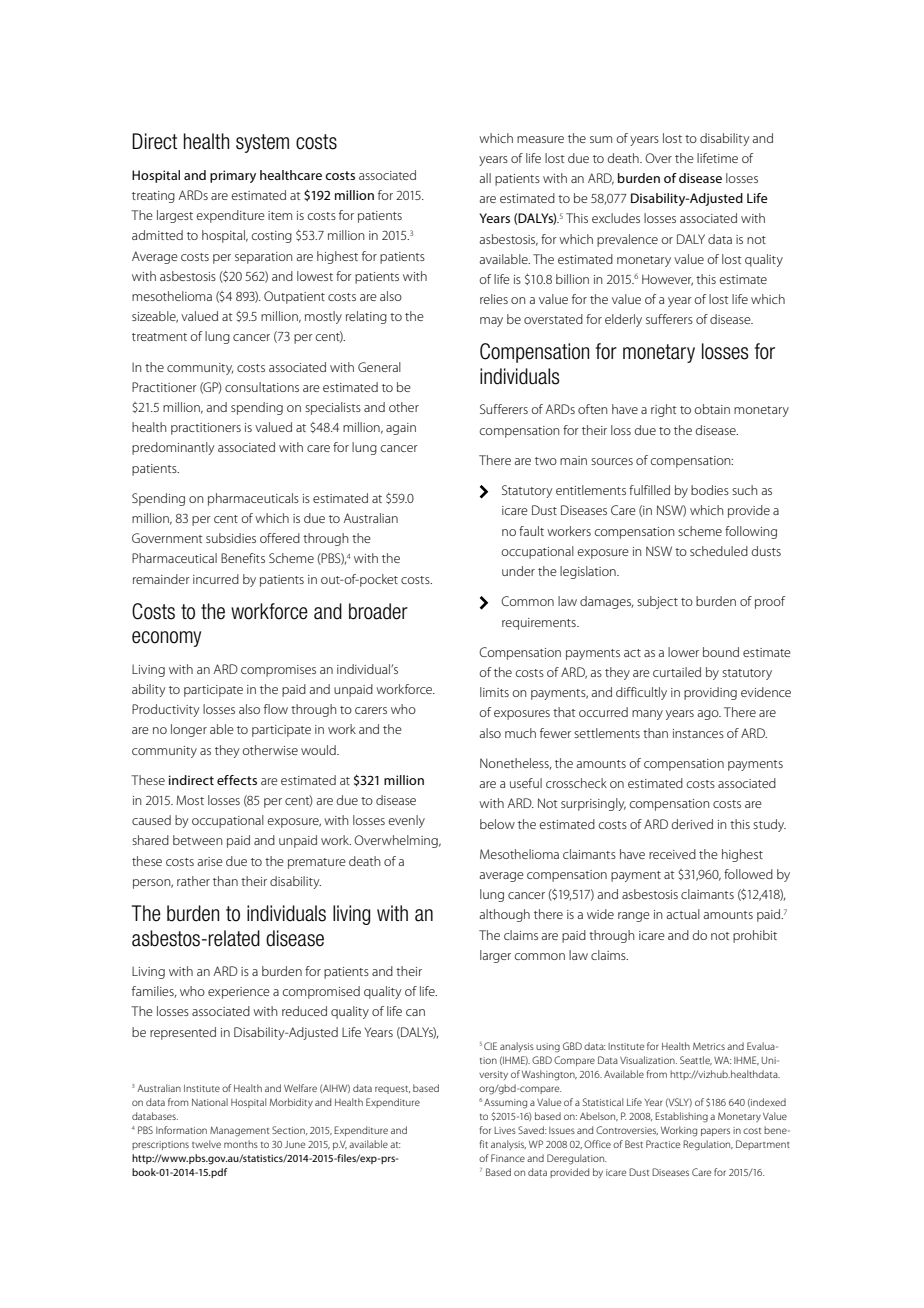 The height and width of the screenshot is (1308, 924). I want to click on Management, so click(239, 1131).
